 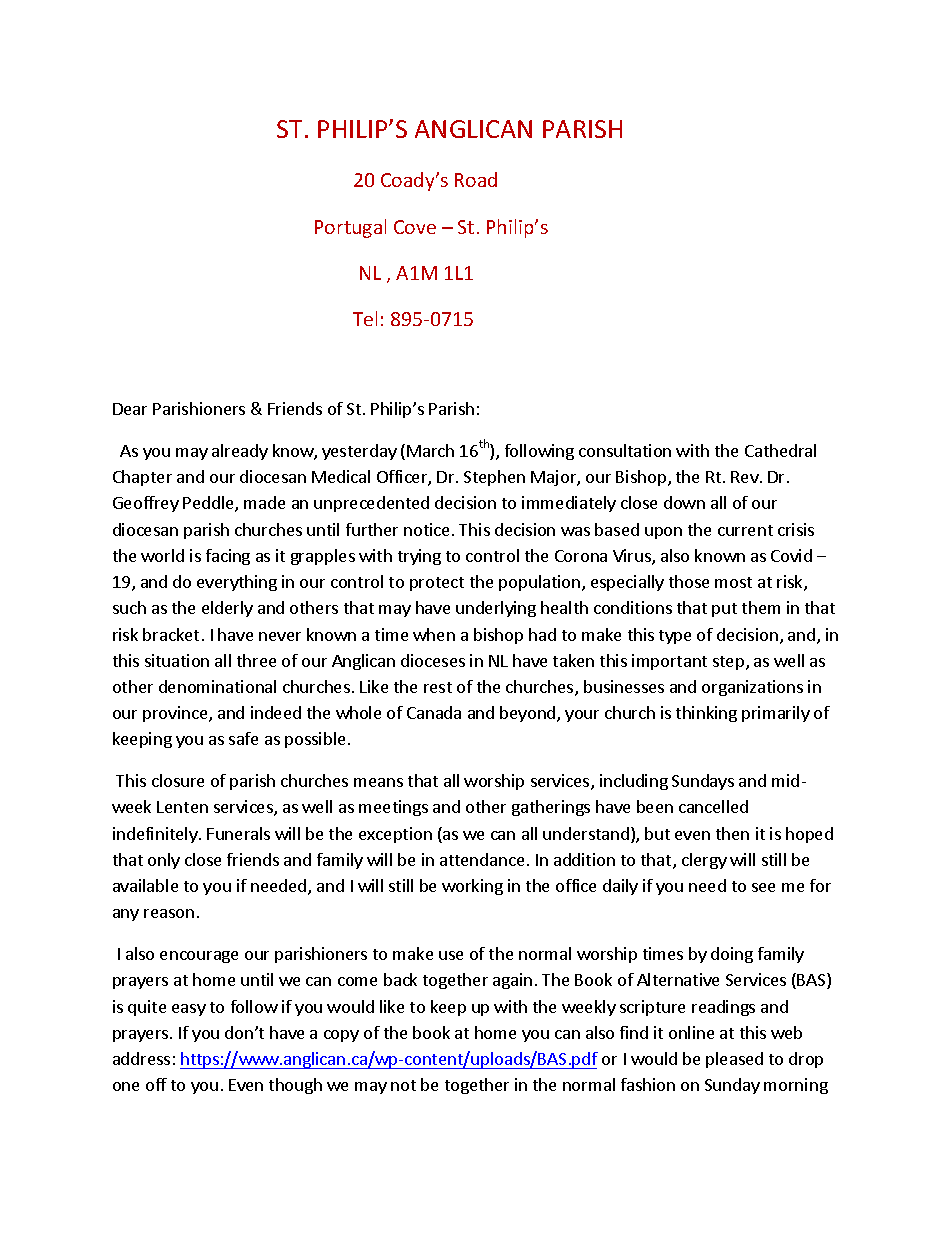 I want to click on cancelled, so click(x=713, y=806).
